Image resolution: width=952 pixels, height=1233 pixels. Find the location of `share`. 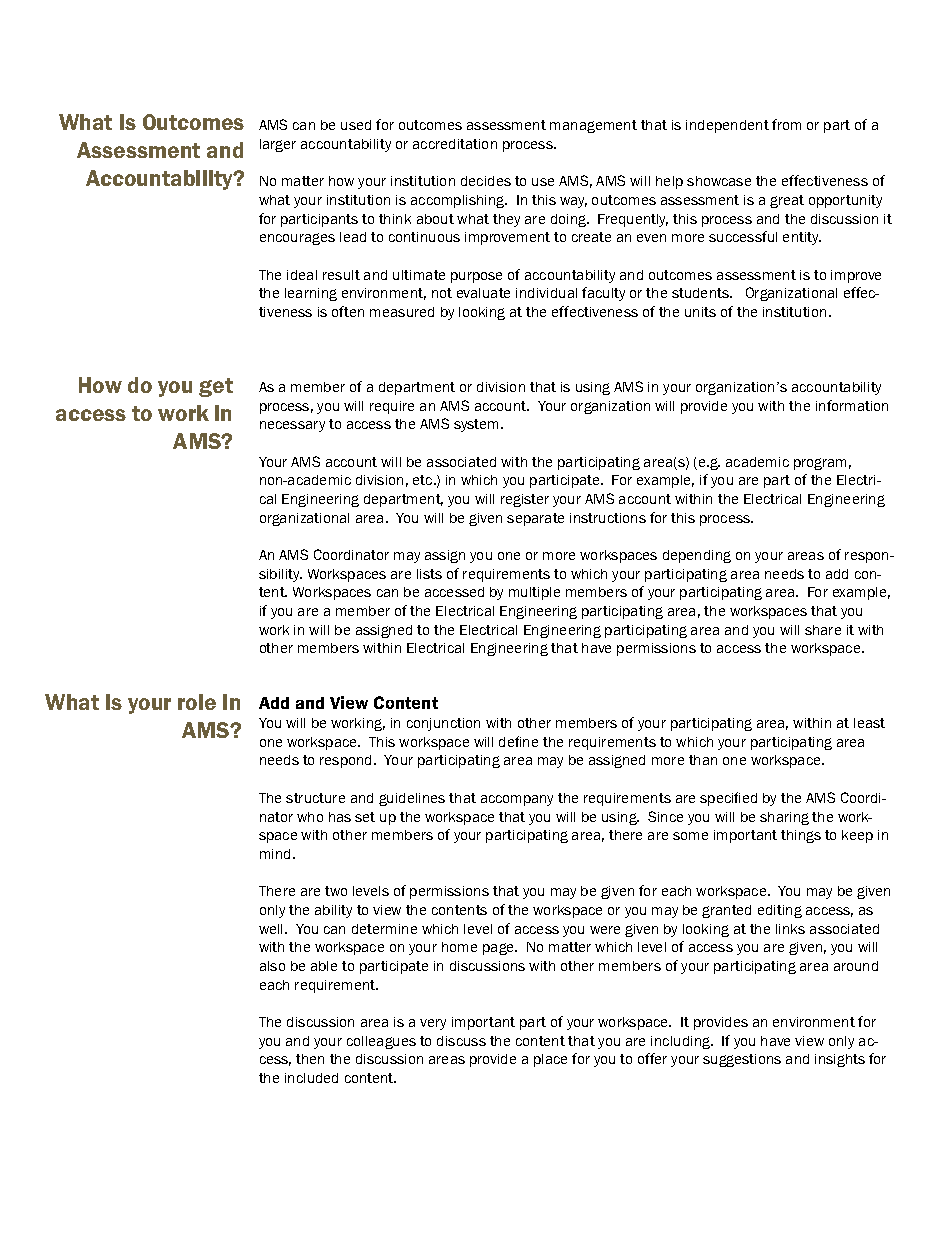

share is located at coordinates (823, 630).
